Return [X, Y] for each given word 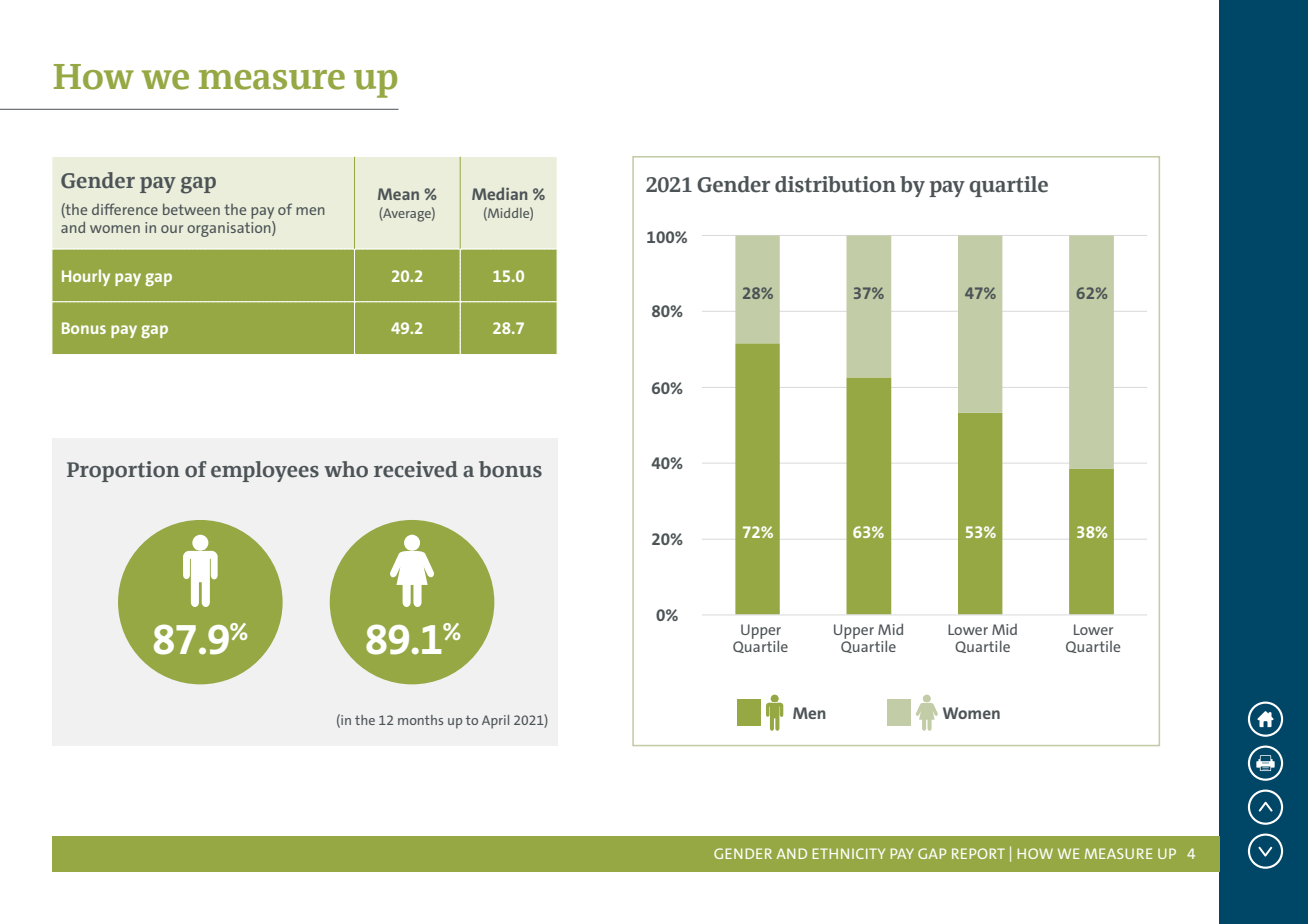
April [495, 722]
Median [499, 193]
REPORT [978, 853]
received [416, 469]
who [346, 469]
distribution [835, 184]
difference [125, 209]
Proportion [123, 471]
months [420, 720]
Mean [398, 194]
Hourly [86, 277]
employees [265, 471]
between [191, 209]
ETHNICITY [848, 853]
